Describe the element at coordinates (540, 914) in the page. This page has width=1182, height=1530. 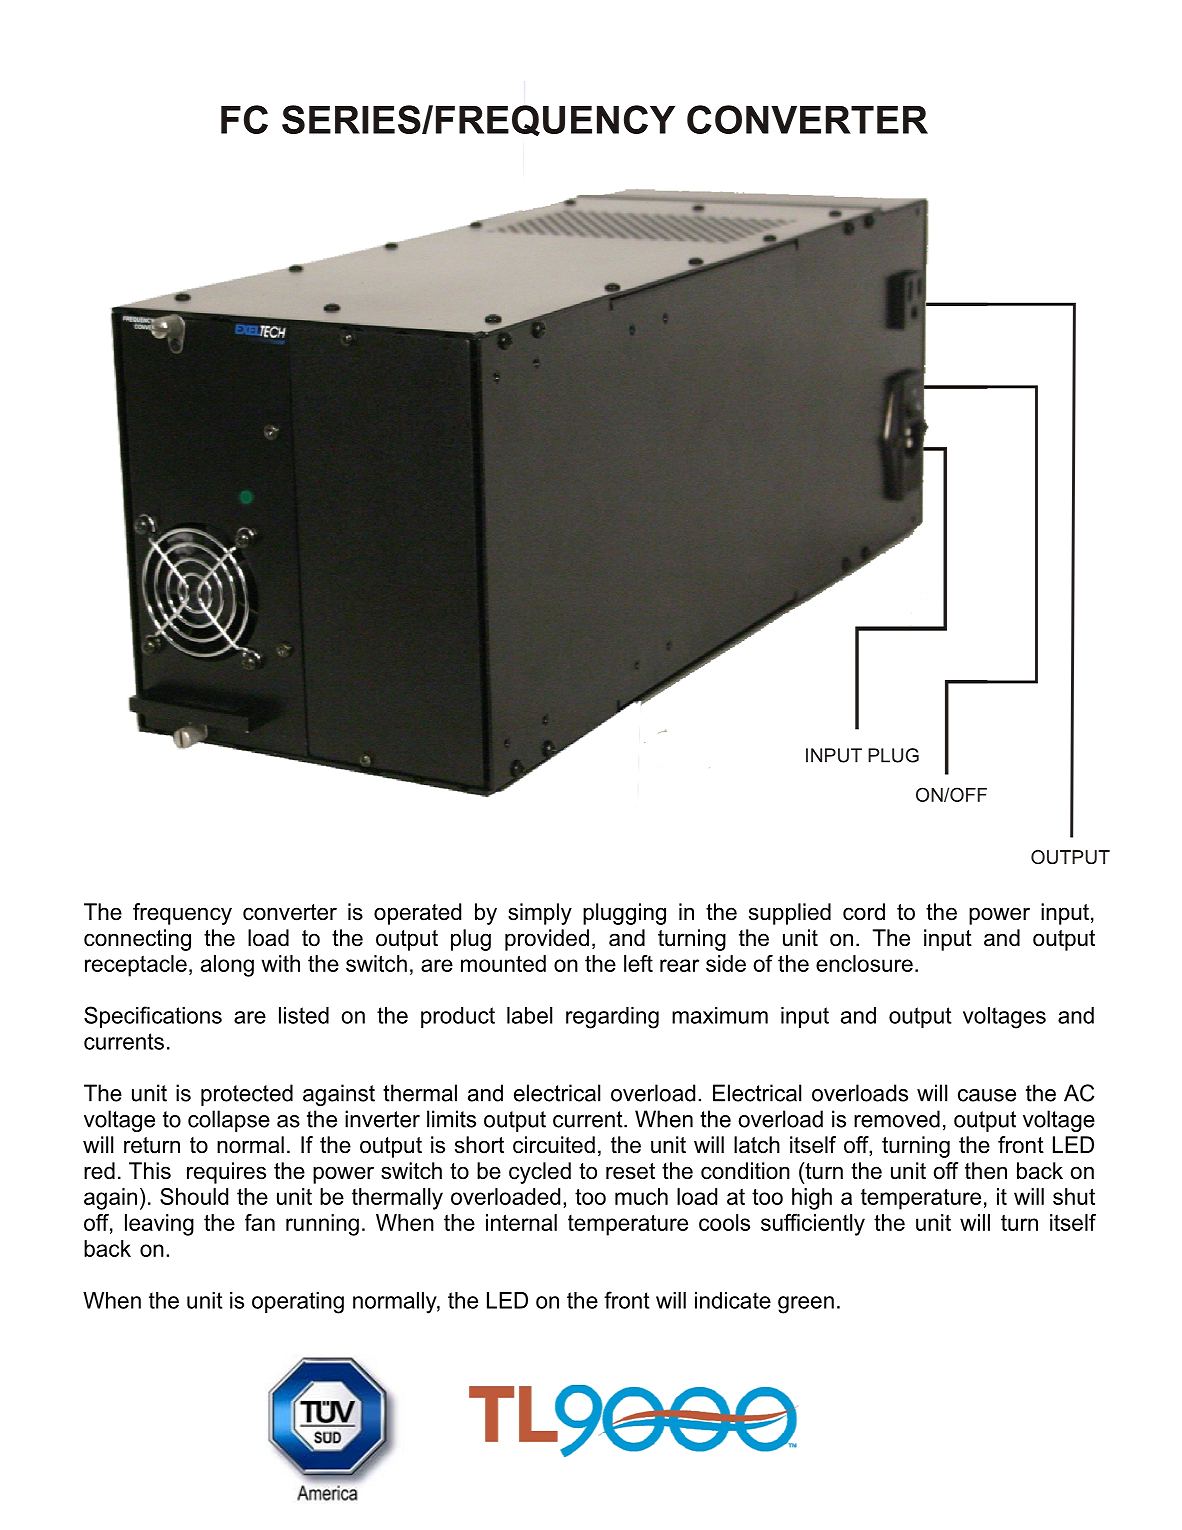
I see `simply` at that location.
